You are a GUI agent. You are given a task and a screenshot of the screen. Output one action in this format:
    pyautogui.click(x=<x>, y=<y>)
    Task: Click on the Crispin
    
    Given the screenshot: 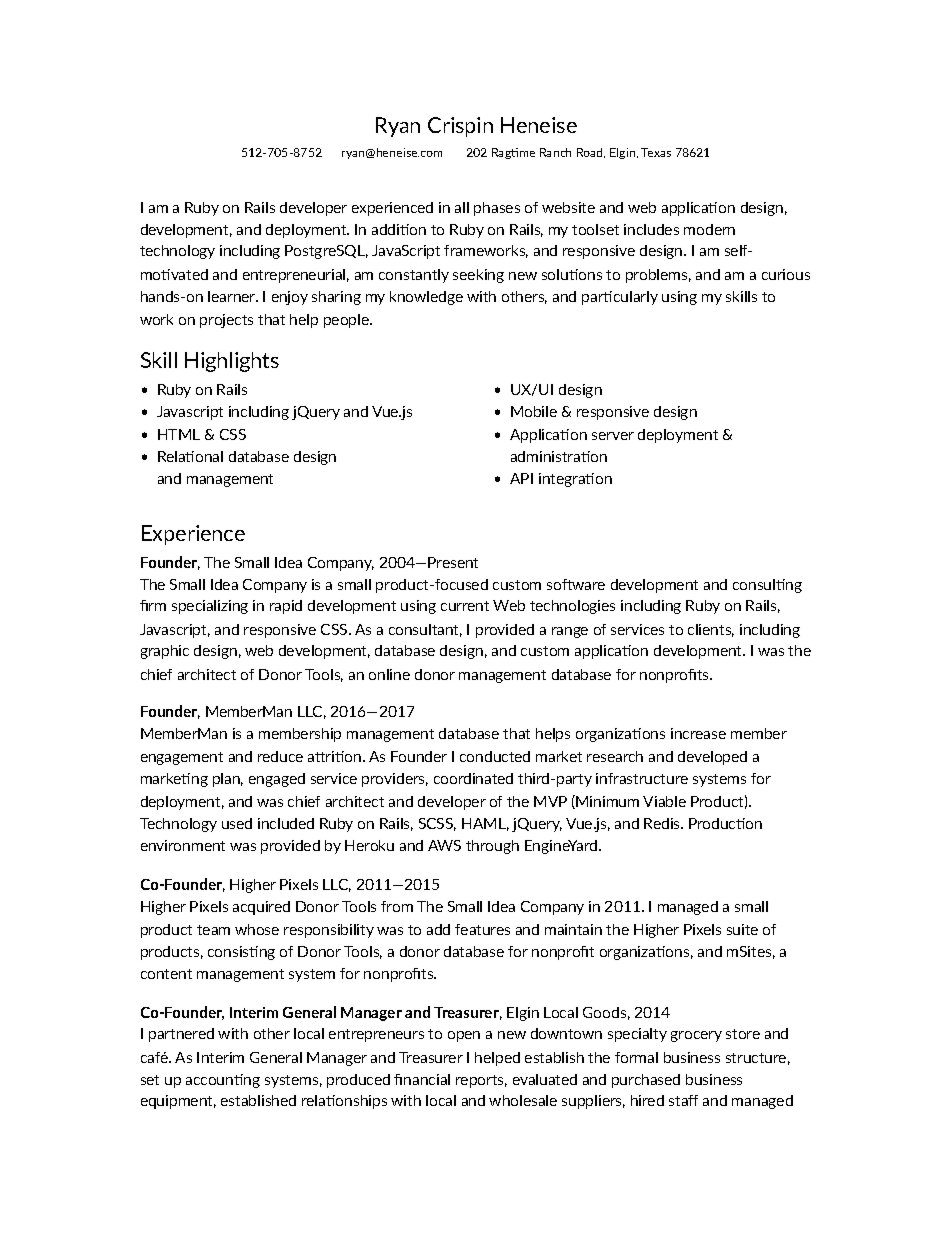 What is the action you would take?
    pyautogui.click(x=460, y=127)
